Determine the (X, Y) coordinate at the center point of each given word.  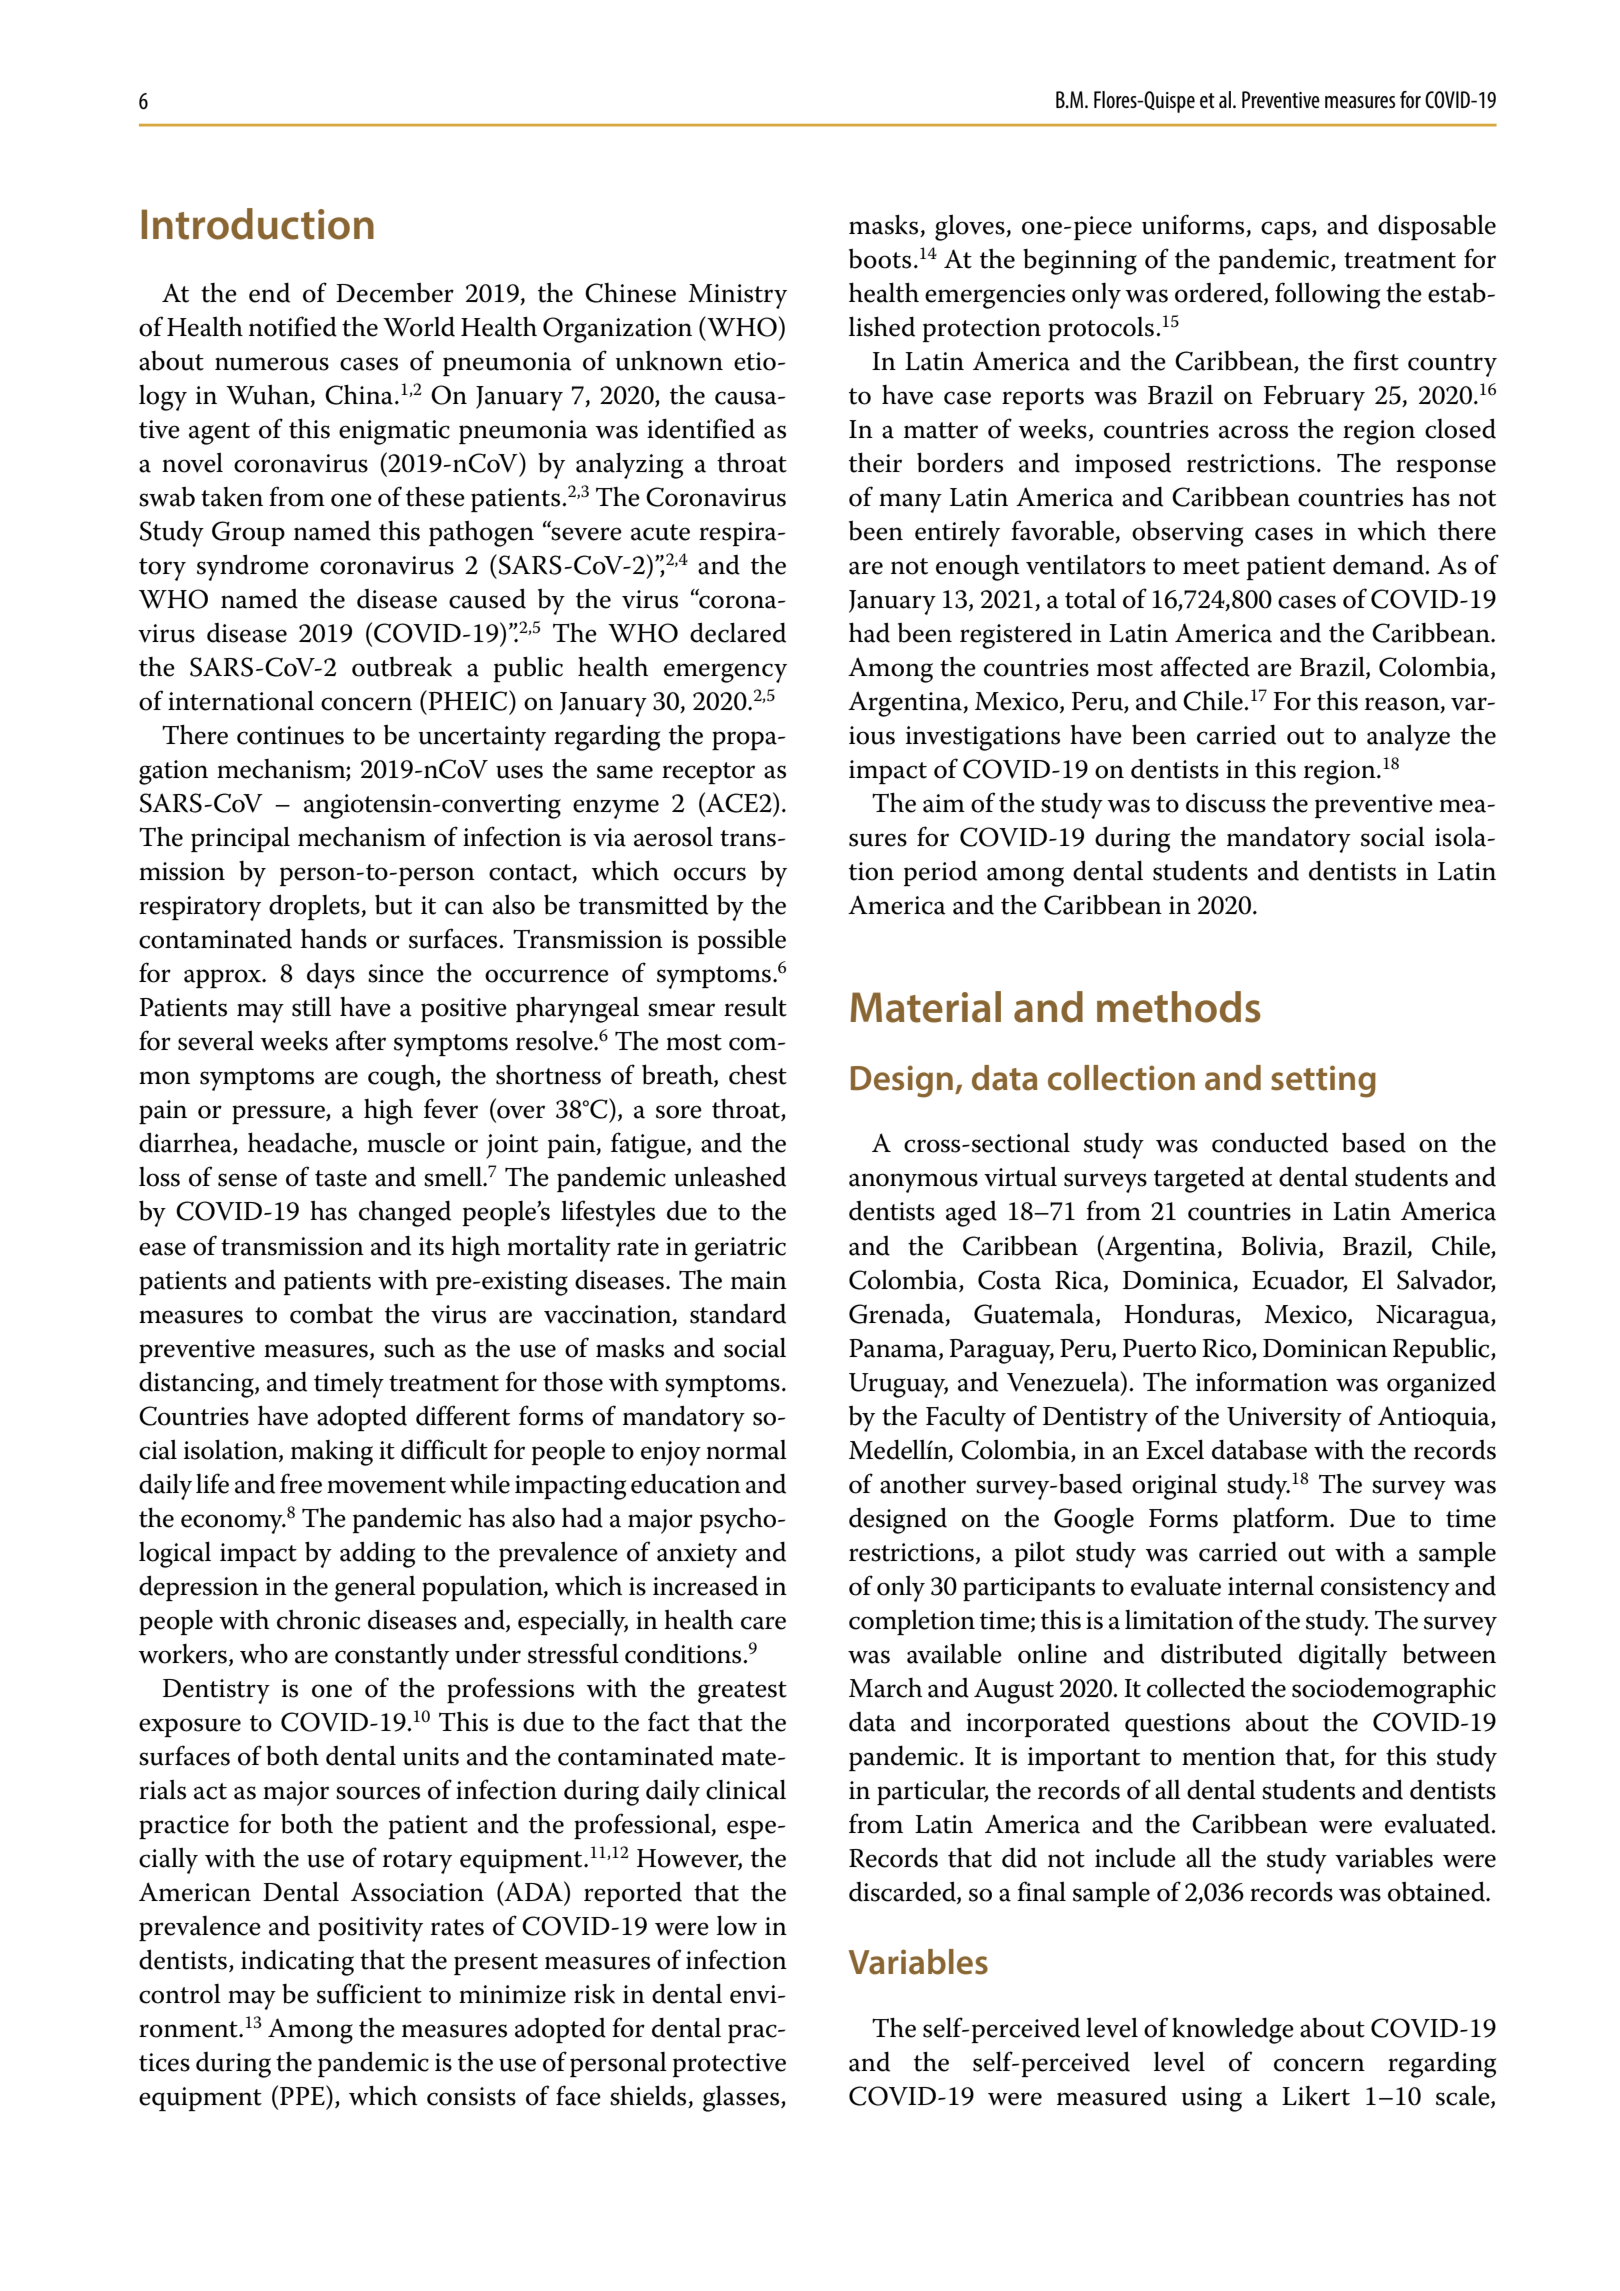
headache (301, 1143)
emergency (725, 673)
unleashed (730, 1176)
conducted (1270, 1142)
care (763, 1623)
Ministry (737, 296)
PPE (303, 2095)
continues (290, 735)
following (1328, 295)
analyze (1408, 737)
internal (1271, 1585)
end (269, 292)
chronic (318, 1620)
